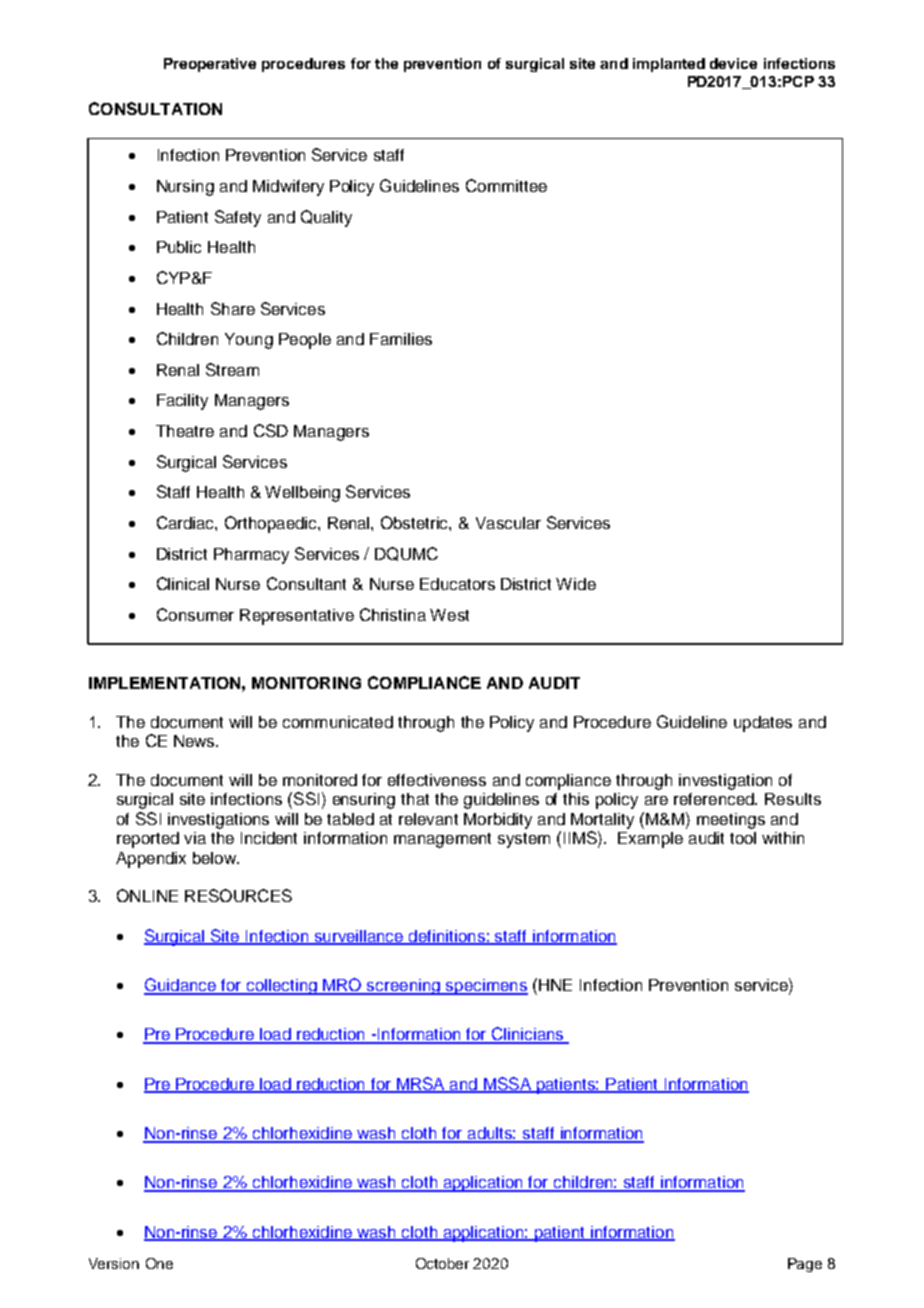  What do you see at coordinates (159, 1263) in the page?
I see `One` at bounding box center [159, 1263].
